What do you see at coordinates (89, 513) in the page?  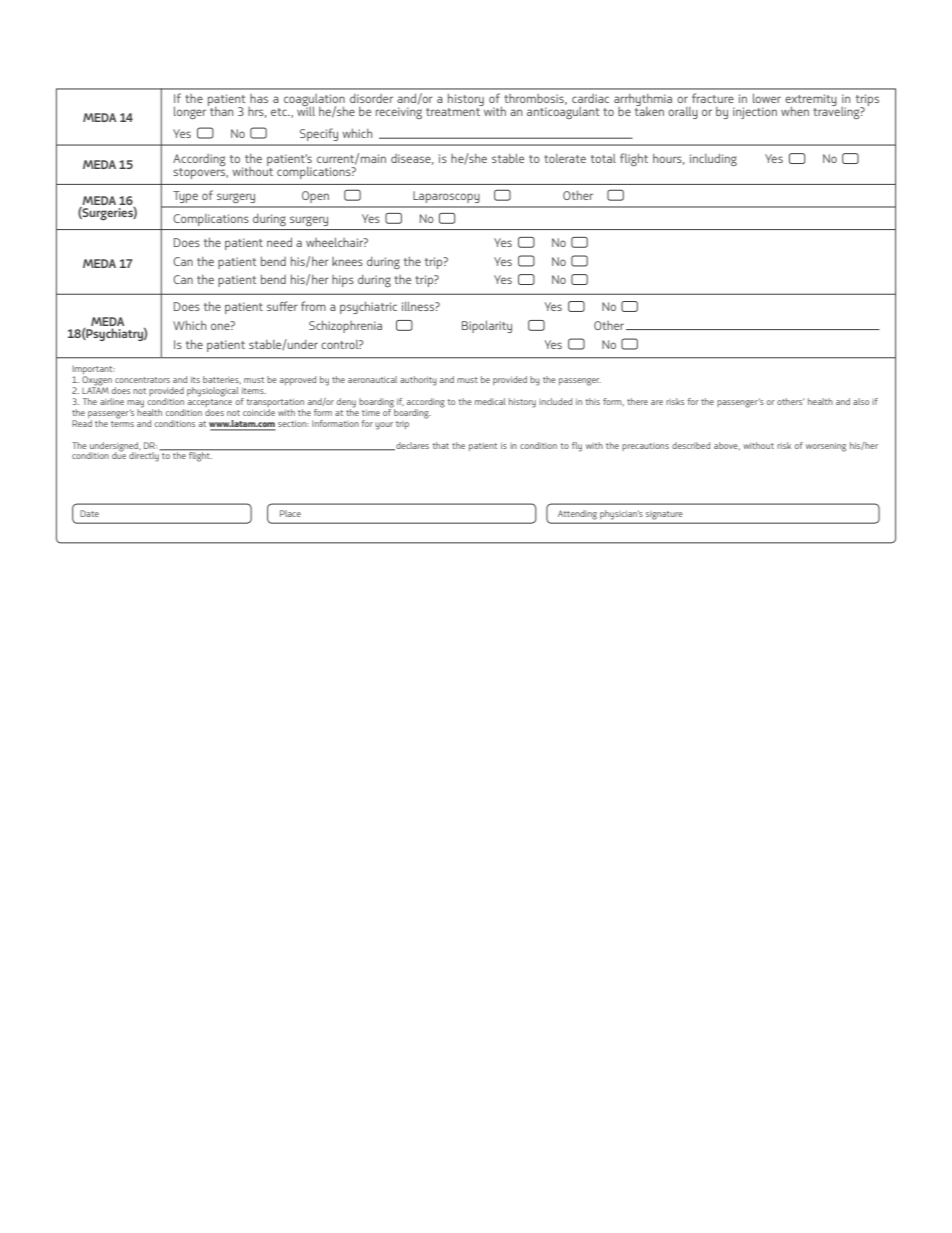 I see `Date` at bounding box center [89, 513].
